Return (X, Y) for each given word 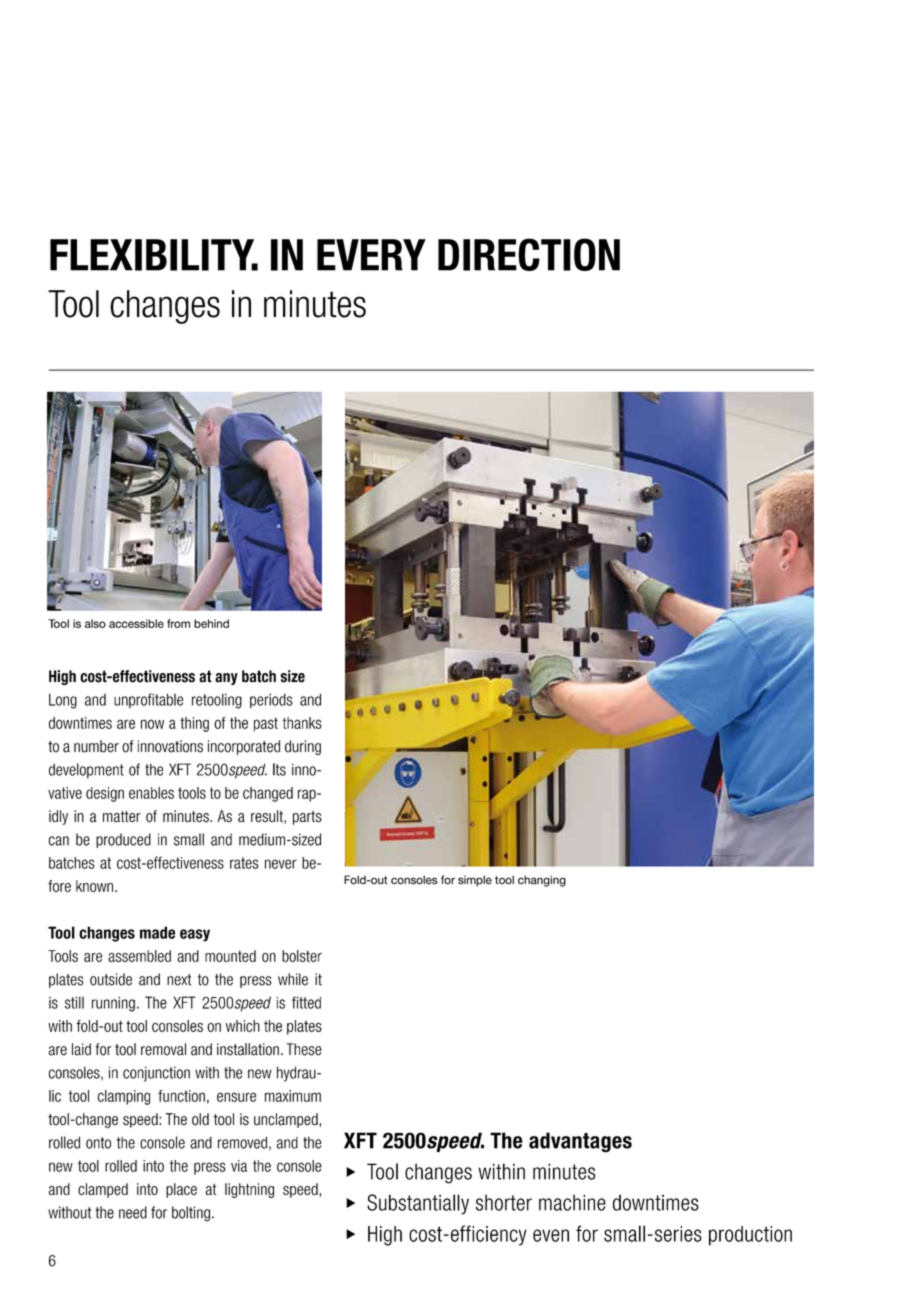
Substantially (418, 1204)
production (750, 1236)
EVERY (371, 255)
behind (211, 623)
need (133, 1212)
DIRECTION (529, 254)
